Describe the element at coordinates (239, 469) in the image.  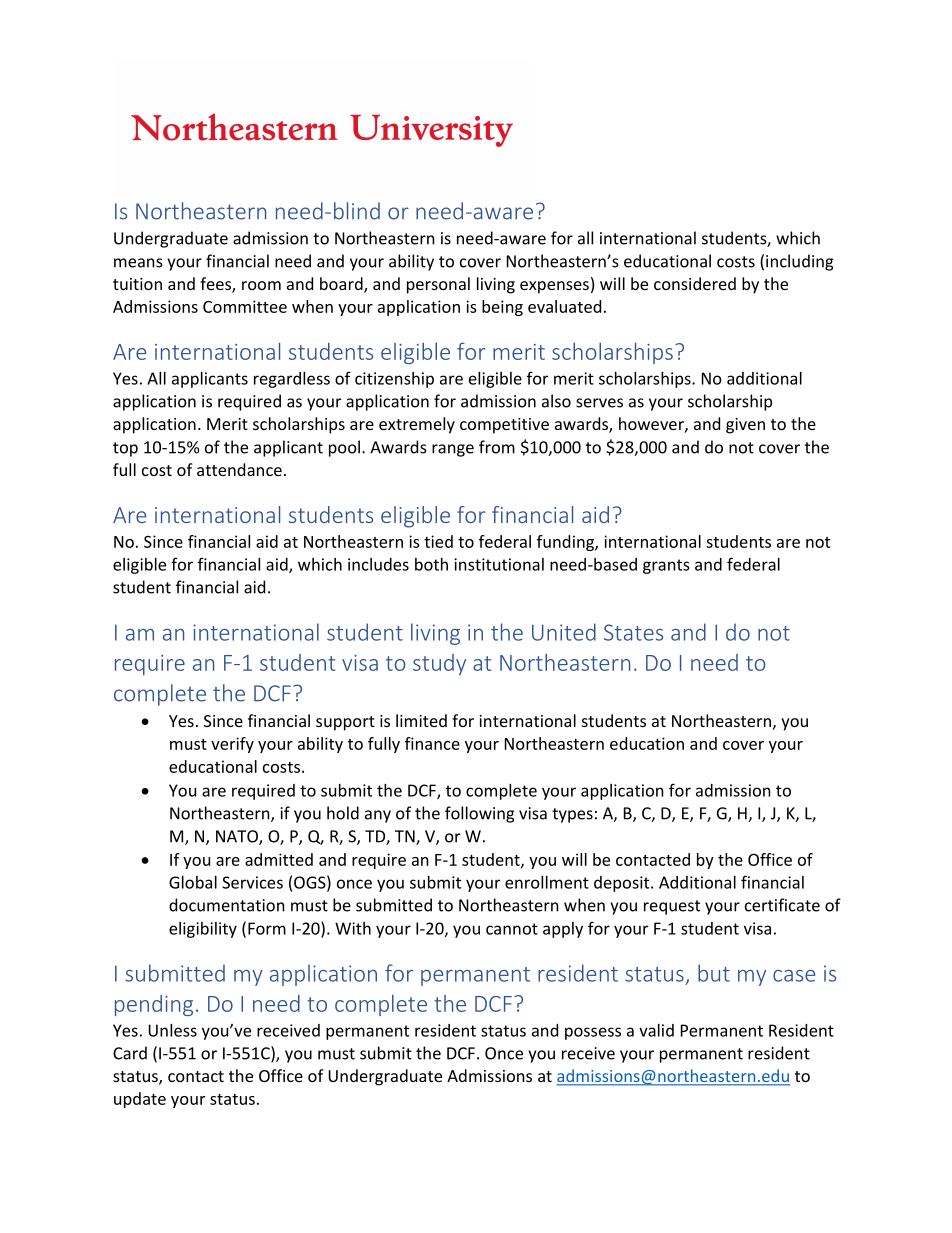
I see `attendance` at that location.
